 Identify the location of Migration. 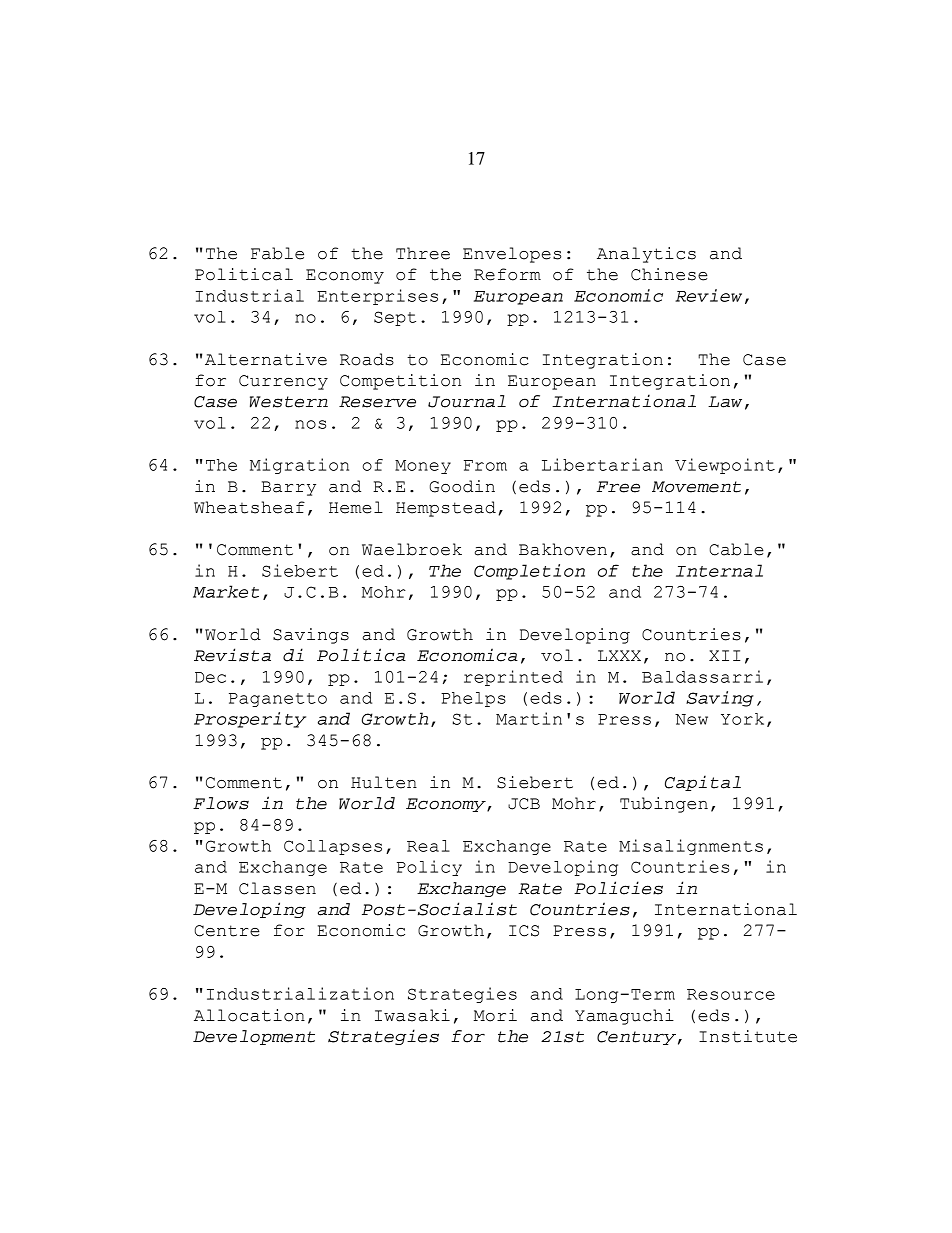
(299, 466).
